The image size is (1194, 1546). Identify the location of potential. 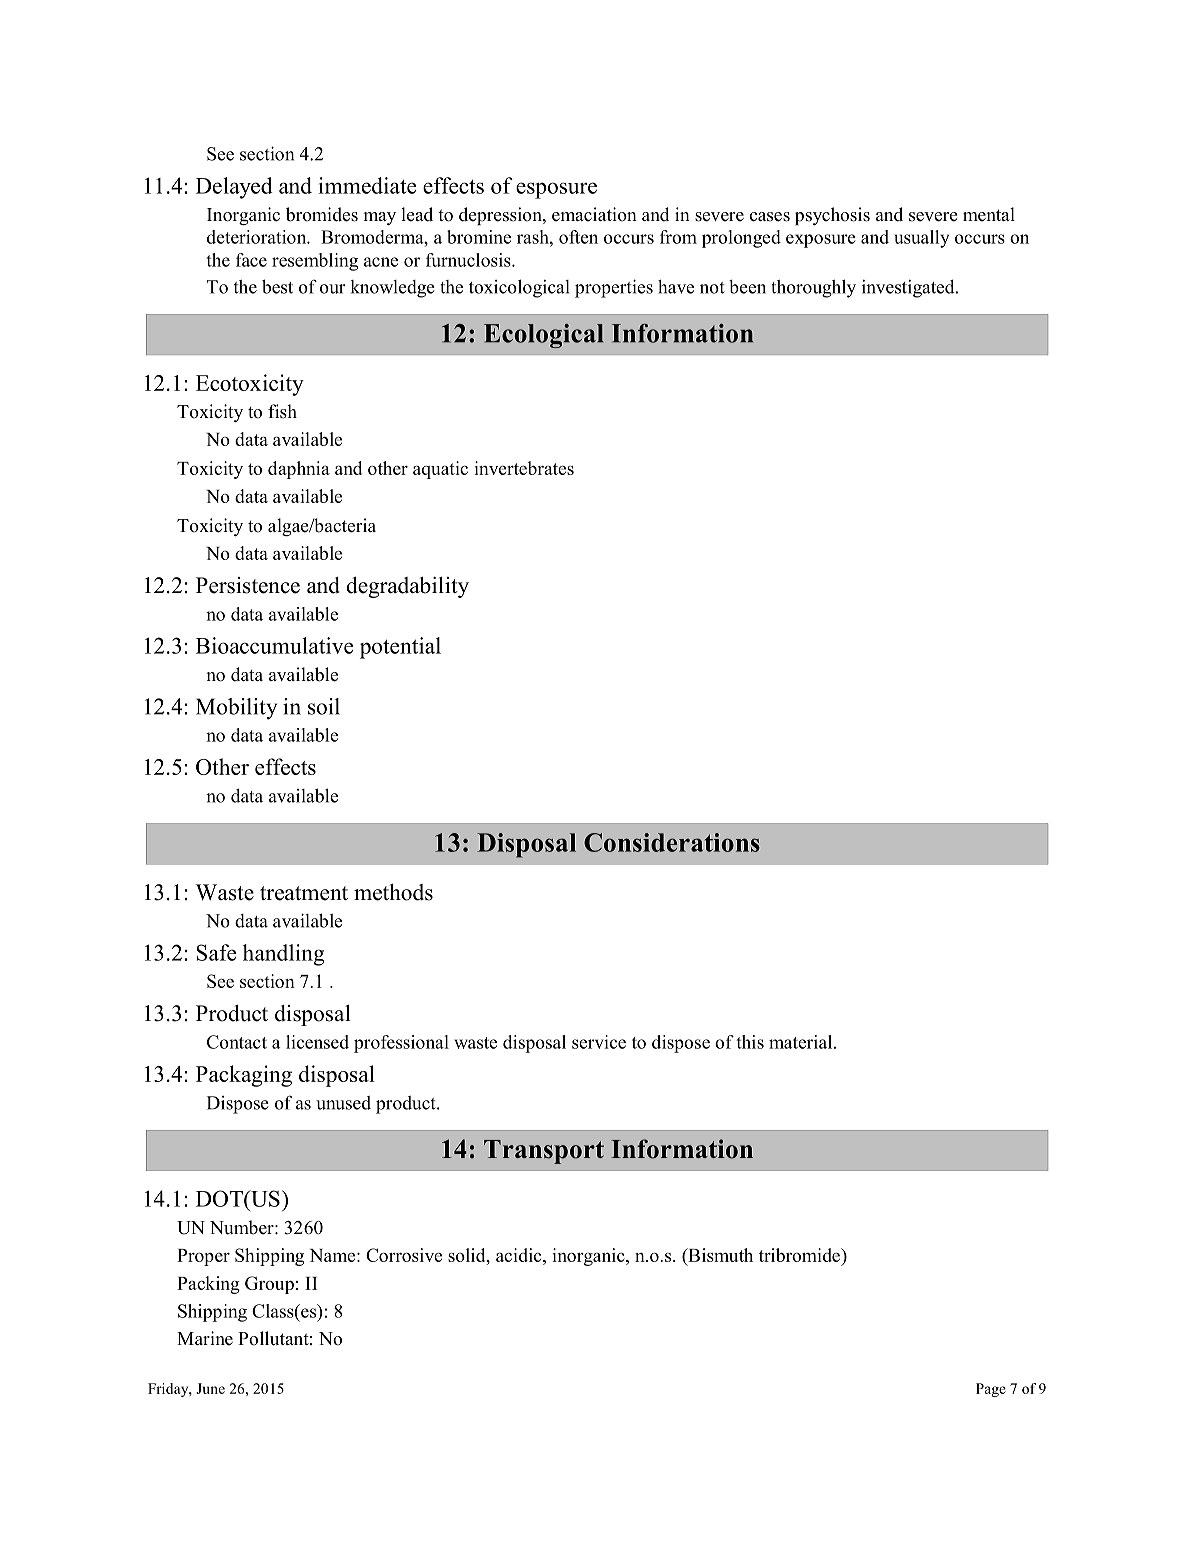
(400, 648).
